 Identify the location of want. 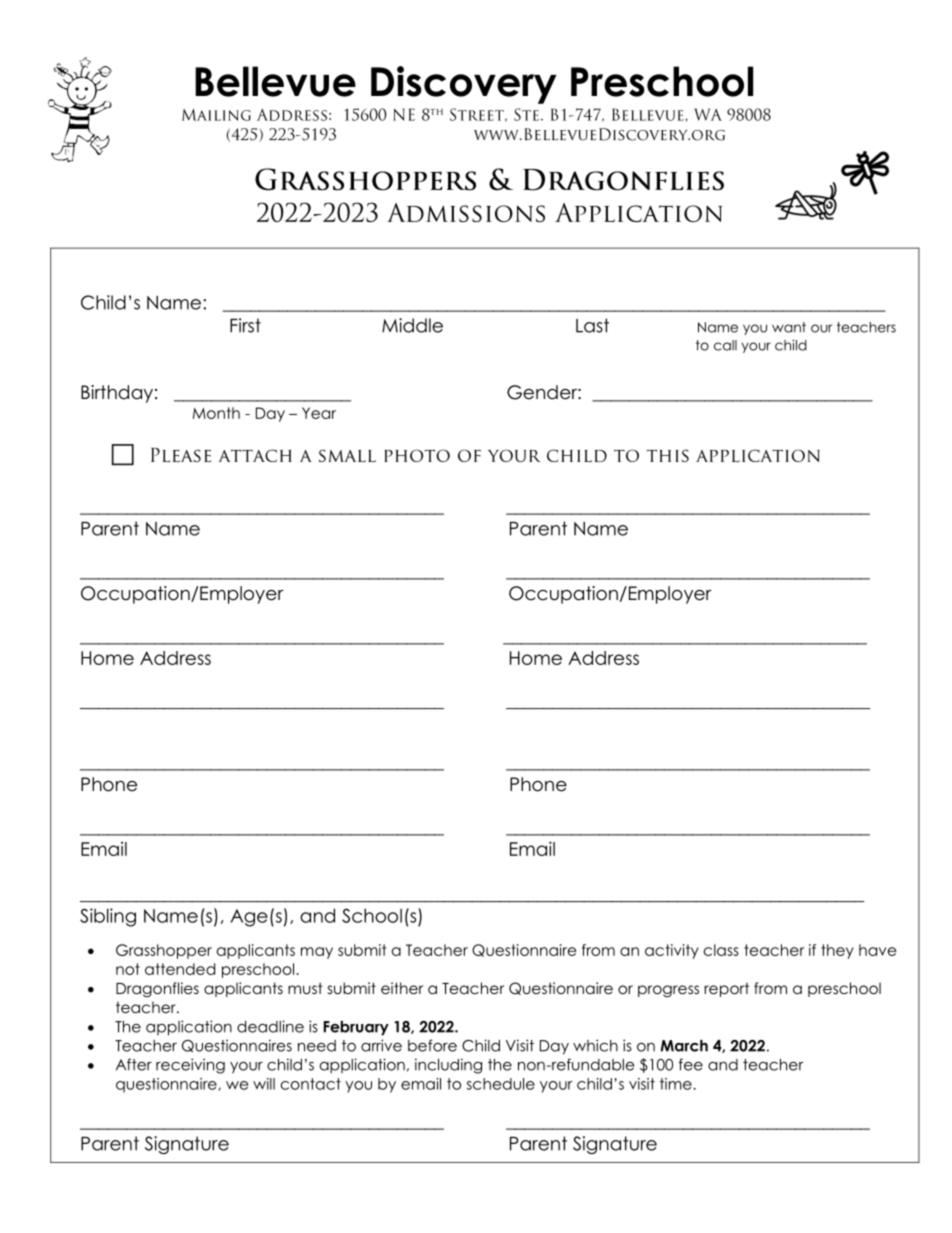
(789, 327).
